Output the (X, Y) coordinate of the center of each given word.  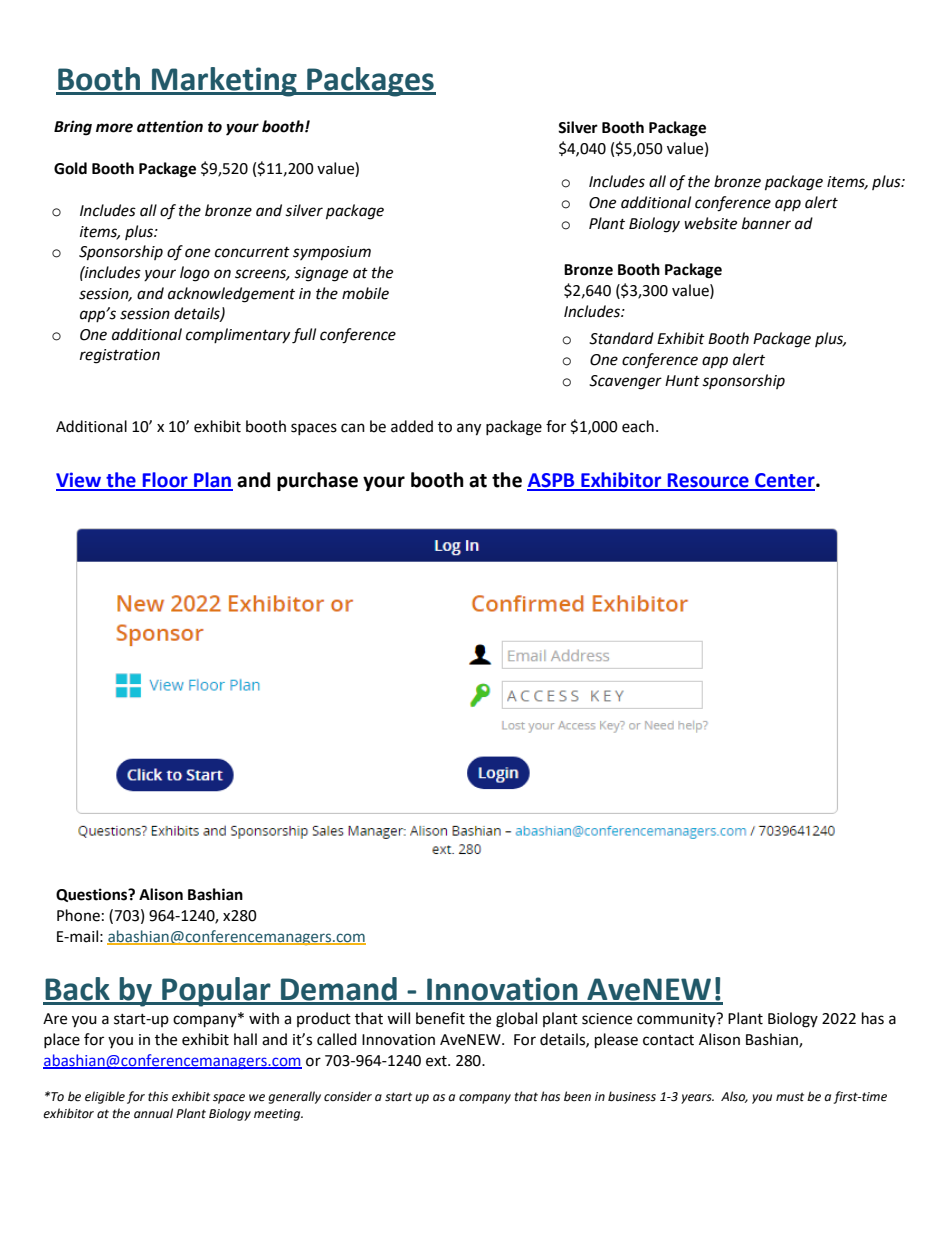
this (158, 1096)
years (697, 1099)
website (710, 223)
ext (437, 1061)
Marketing (224, 82)
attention (170, 126)
